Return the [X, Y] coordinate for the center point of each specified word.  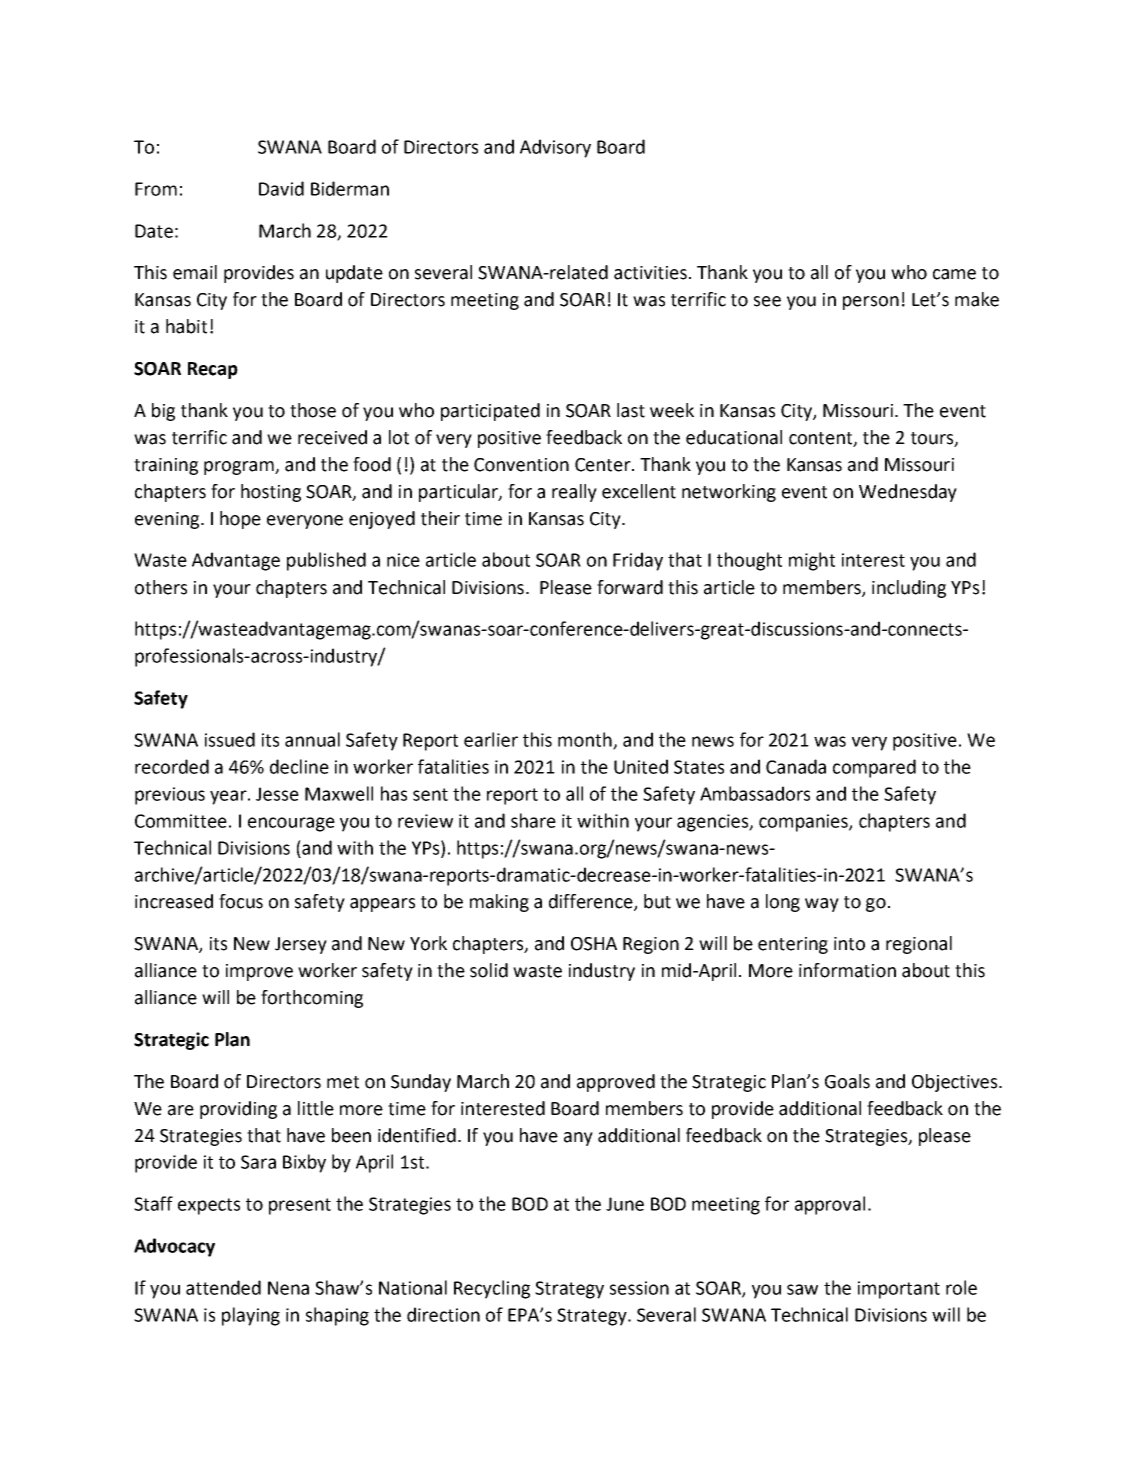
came [954, 274]
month [586, 740]
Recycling [492, 1289]
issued [230, 739]
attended [223, 1287]
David [281, 188]
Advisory [555, 148]
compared [874, 768]
